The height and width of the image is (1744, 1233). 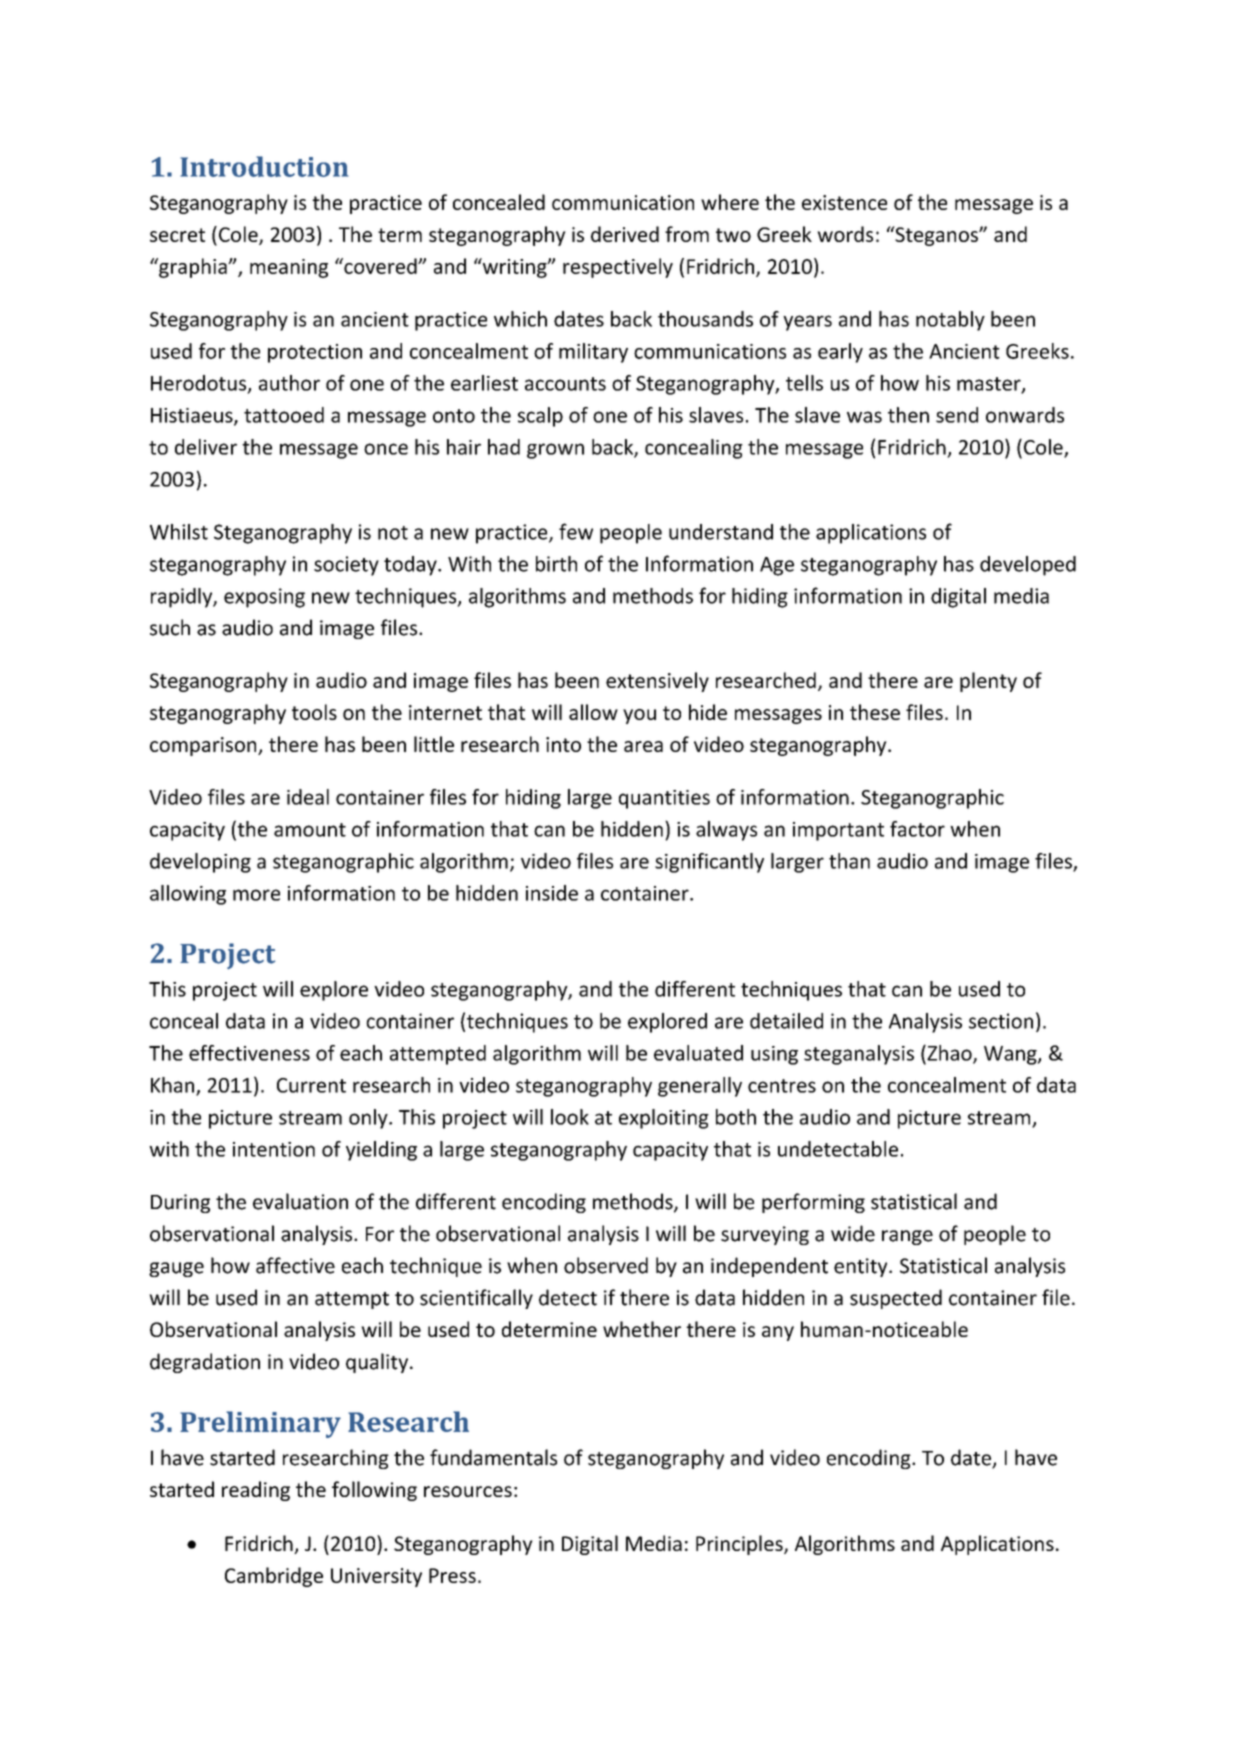 What do you see at coordinates (949, 1054) in the image?
I see `Zhao` at bounding box center [949, 1054].
